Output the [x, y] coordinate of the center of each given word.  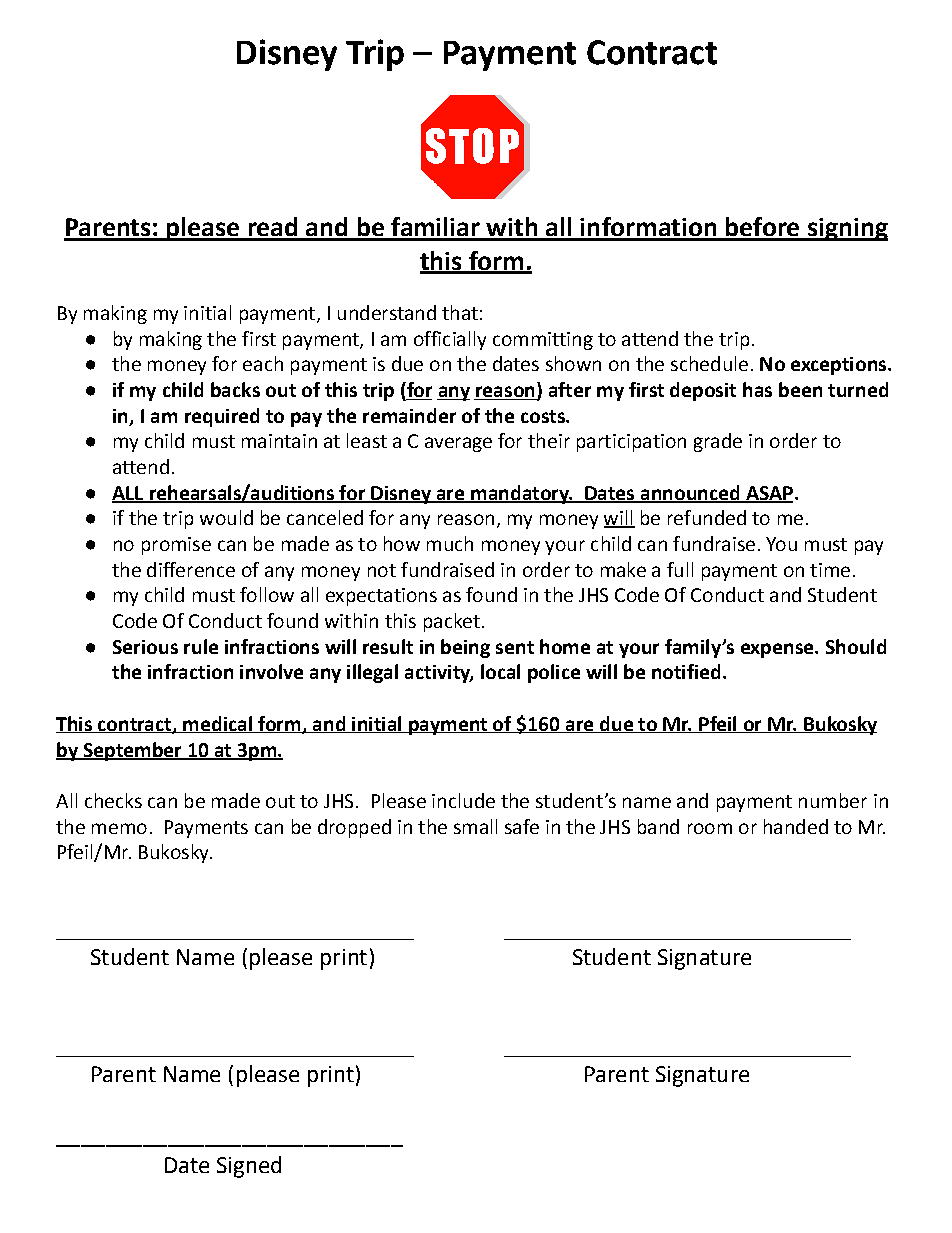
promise [176, 546]
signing [846, 229]
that [460, 312]
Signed [249, 1167]
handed [796, 826]
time [830, 570]
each [263, 363]
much [450, 543]
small [475, 826]
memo [119, 828]
